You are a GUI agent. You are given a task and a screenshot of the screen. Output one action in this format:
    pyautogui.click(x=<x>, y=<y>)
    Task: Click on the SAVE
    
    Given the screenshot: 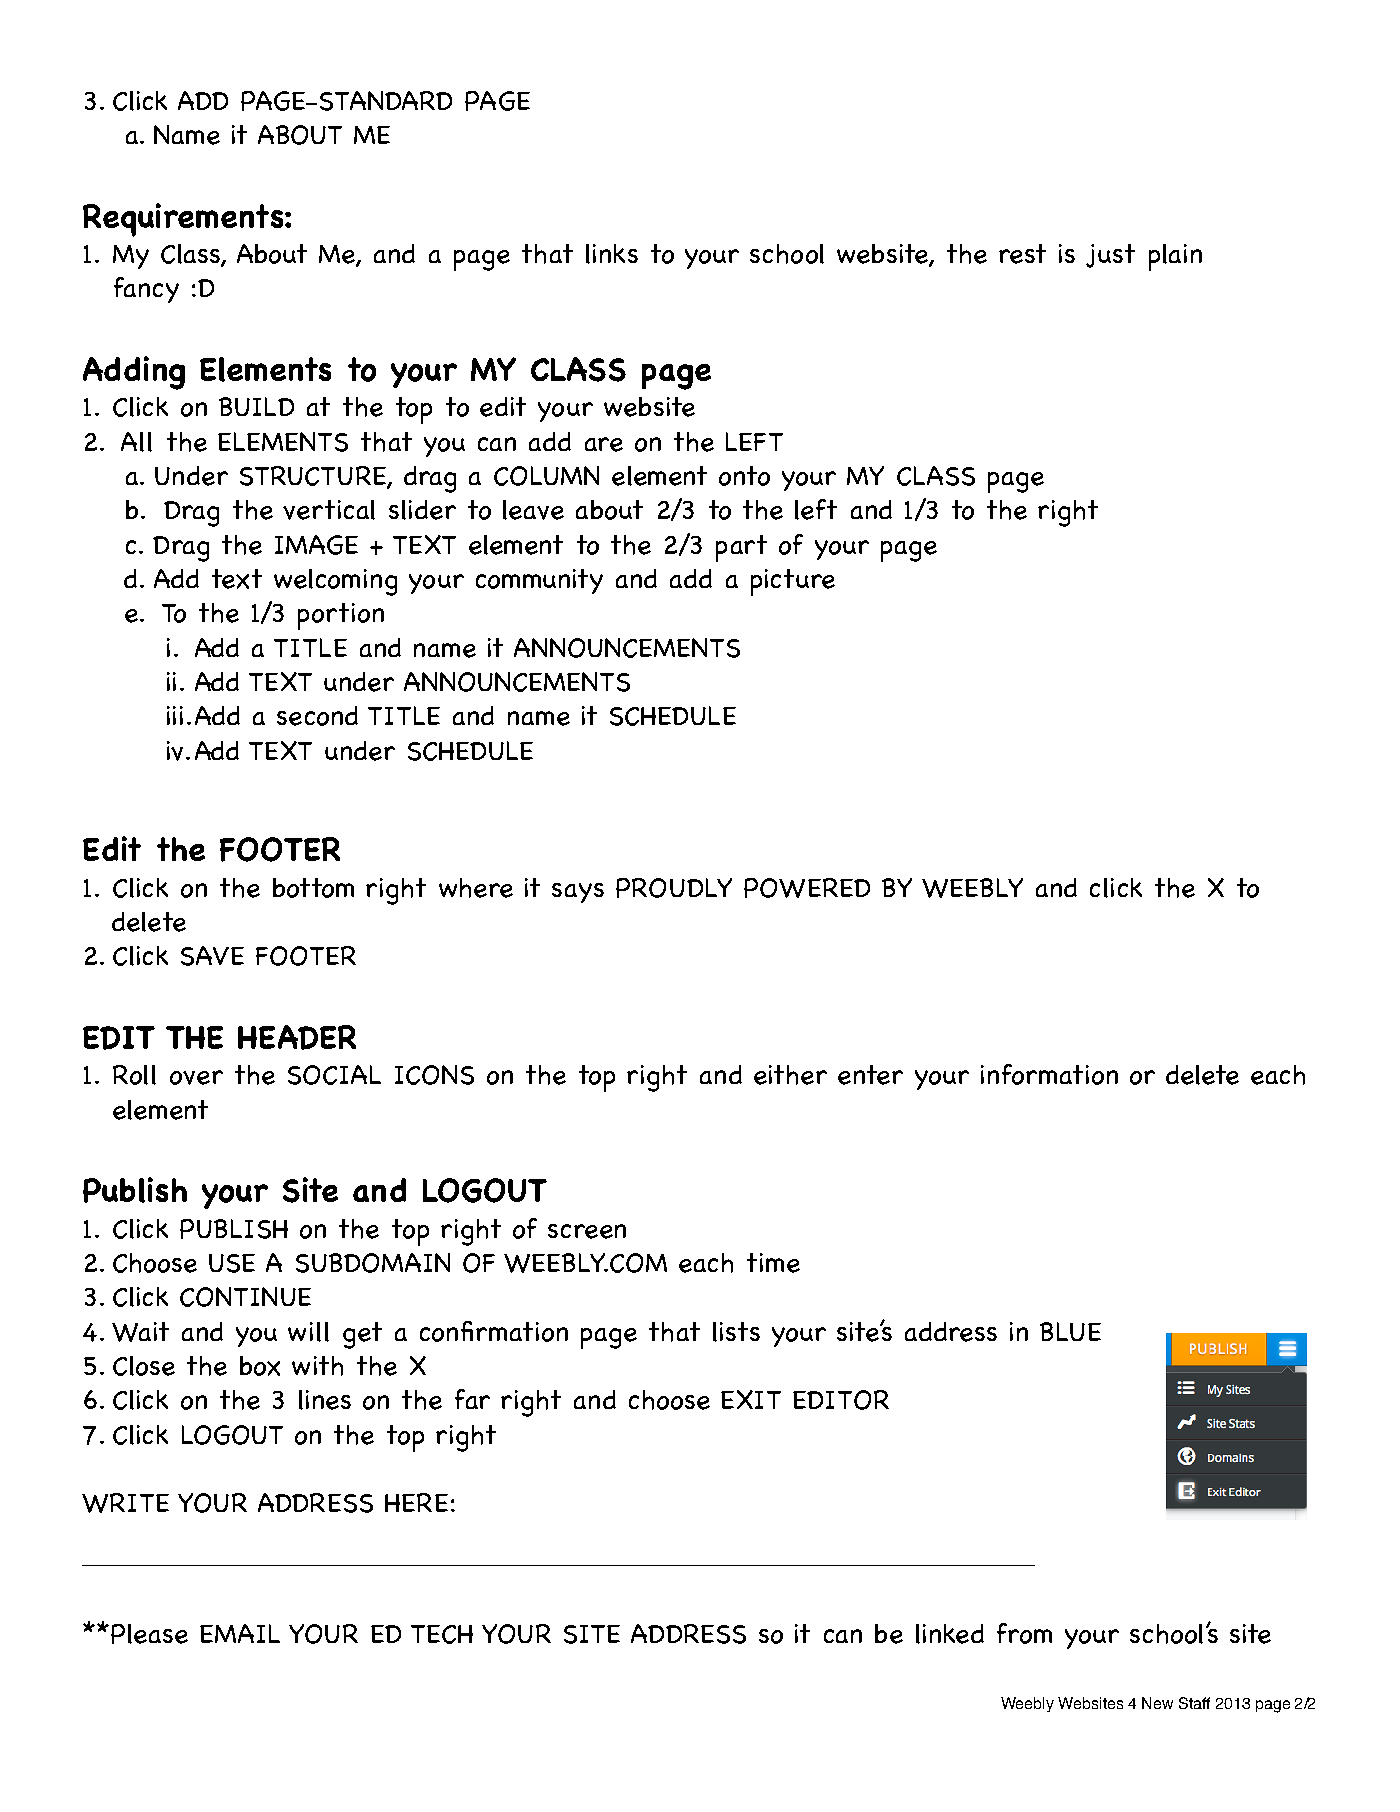 What is the action you would take?
    pyautogui.click(x=212, y=956)
